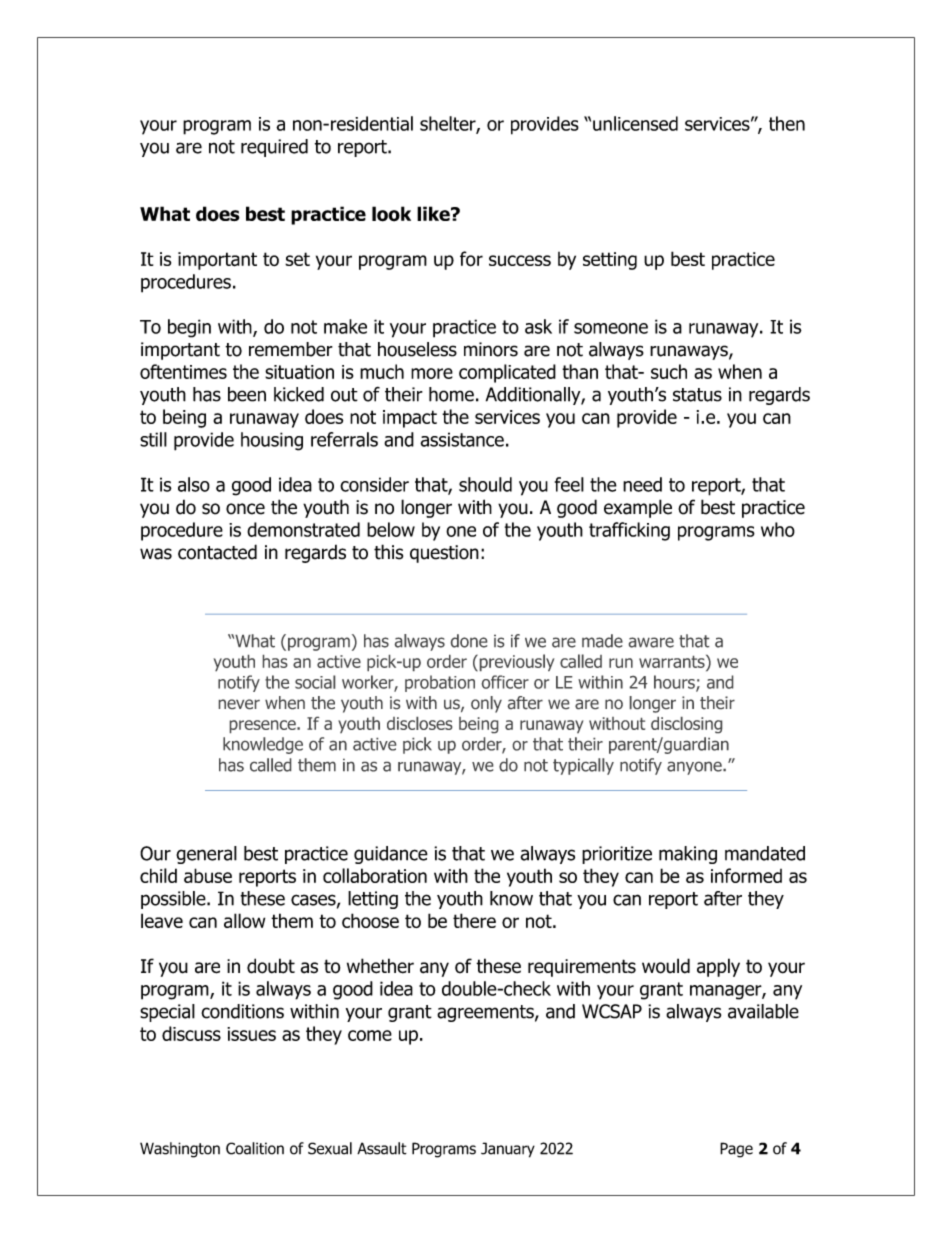 The width and height of the page is (952, 1233). What do you see at coordinates (718, 967) in the page?
I see `apply` at bounding box center [718, 967].
